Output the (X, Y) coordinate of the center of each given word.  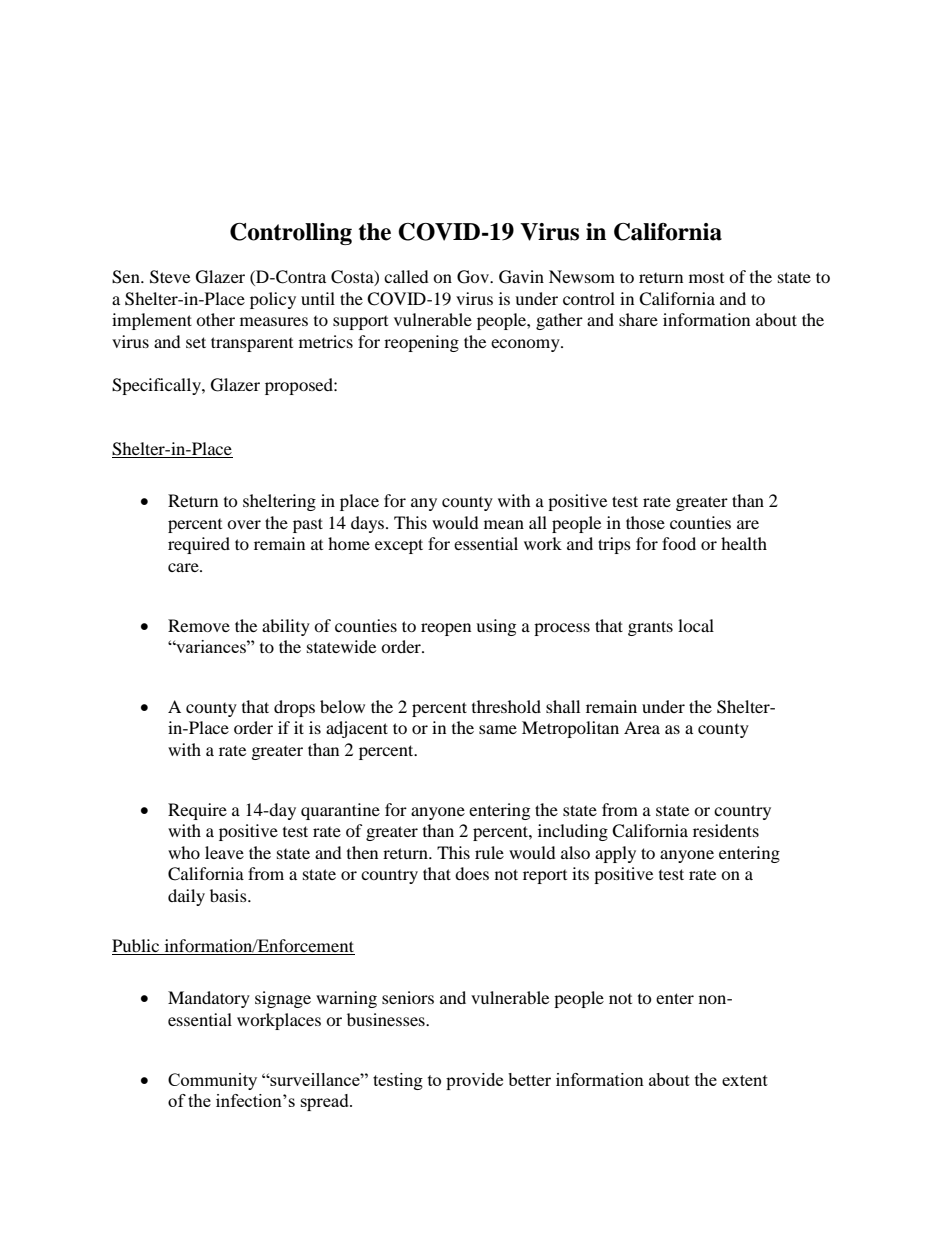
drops (294, 708)
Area (642, 727)
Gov (474, 277)
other (215, 319)
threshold (506, 706)
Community (212, 1081)
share (638, 319)
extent (745, 1080)
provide (474, 1081)
